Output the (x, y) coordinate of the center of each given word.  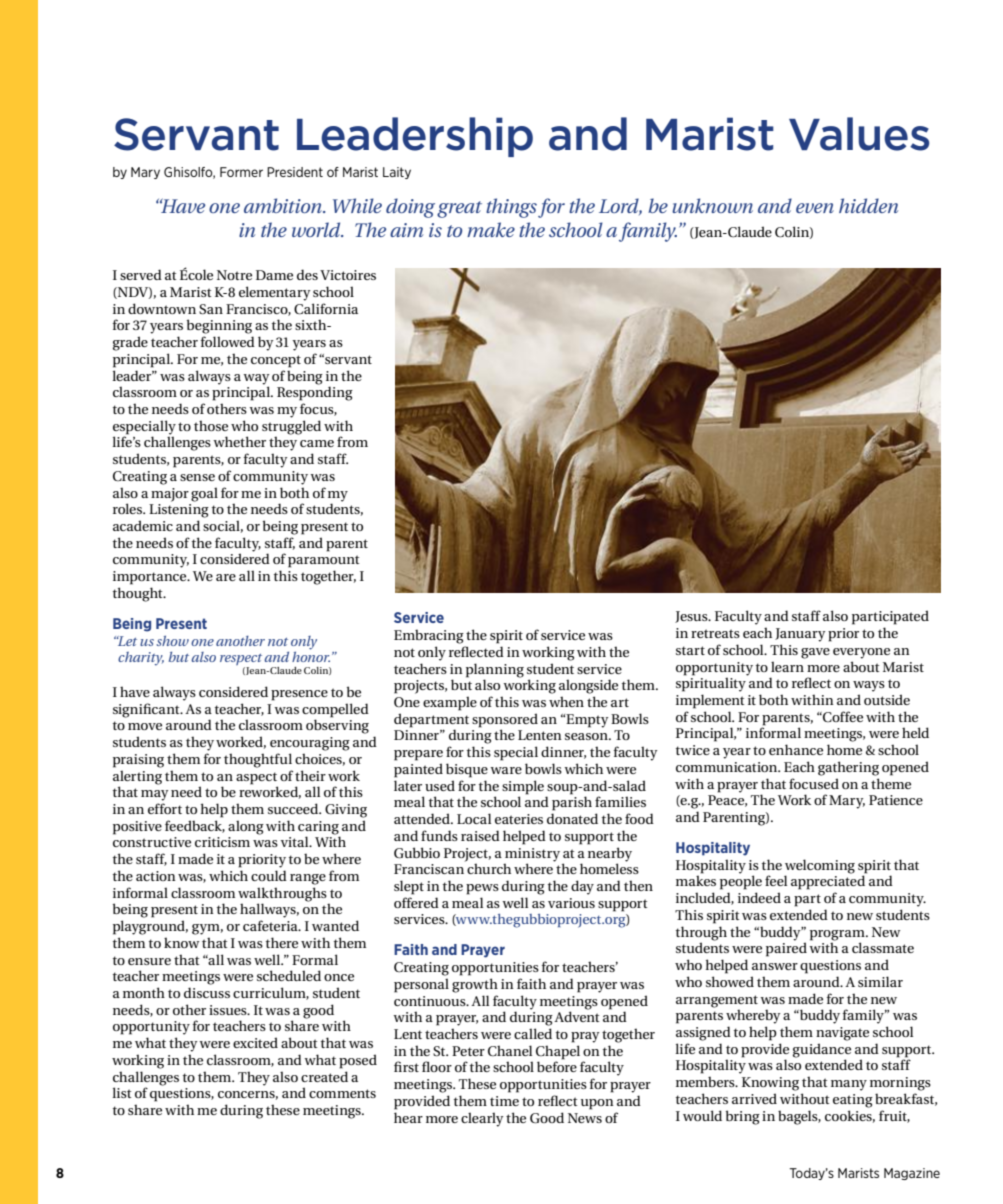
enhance (796, 749)
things (511, 208)
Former (241, 172)
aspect (256, 778)
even (815, 208)
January (800, 635)
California (326, 309)
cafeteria (271, 925)
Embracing (429, 636)
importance (151, 578)
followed (228, 341)
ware (506, 770)
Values (859, 134)
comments (342, 1093)
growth (475, 985)
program (838, 935)
